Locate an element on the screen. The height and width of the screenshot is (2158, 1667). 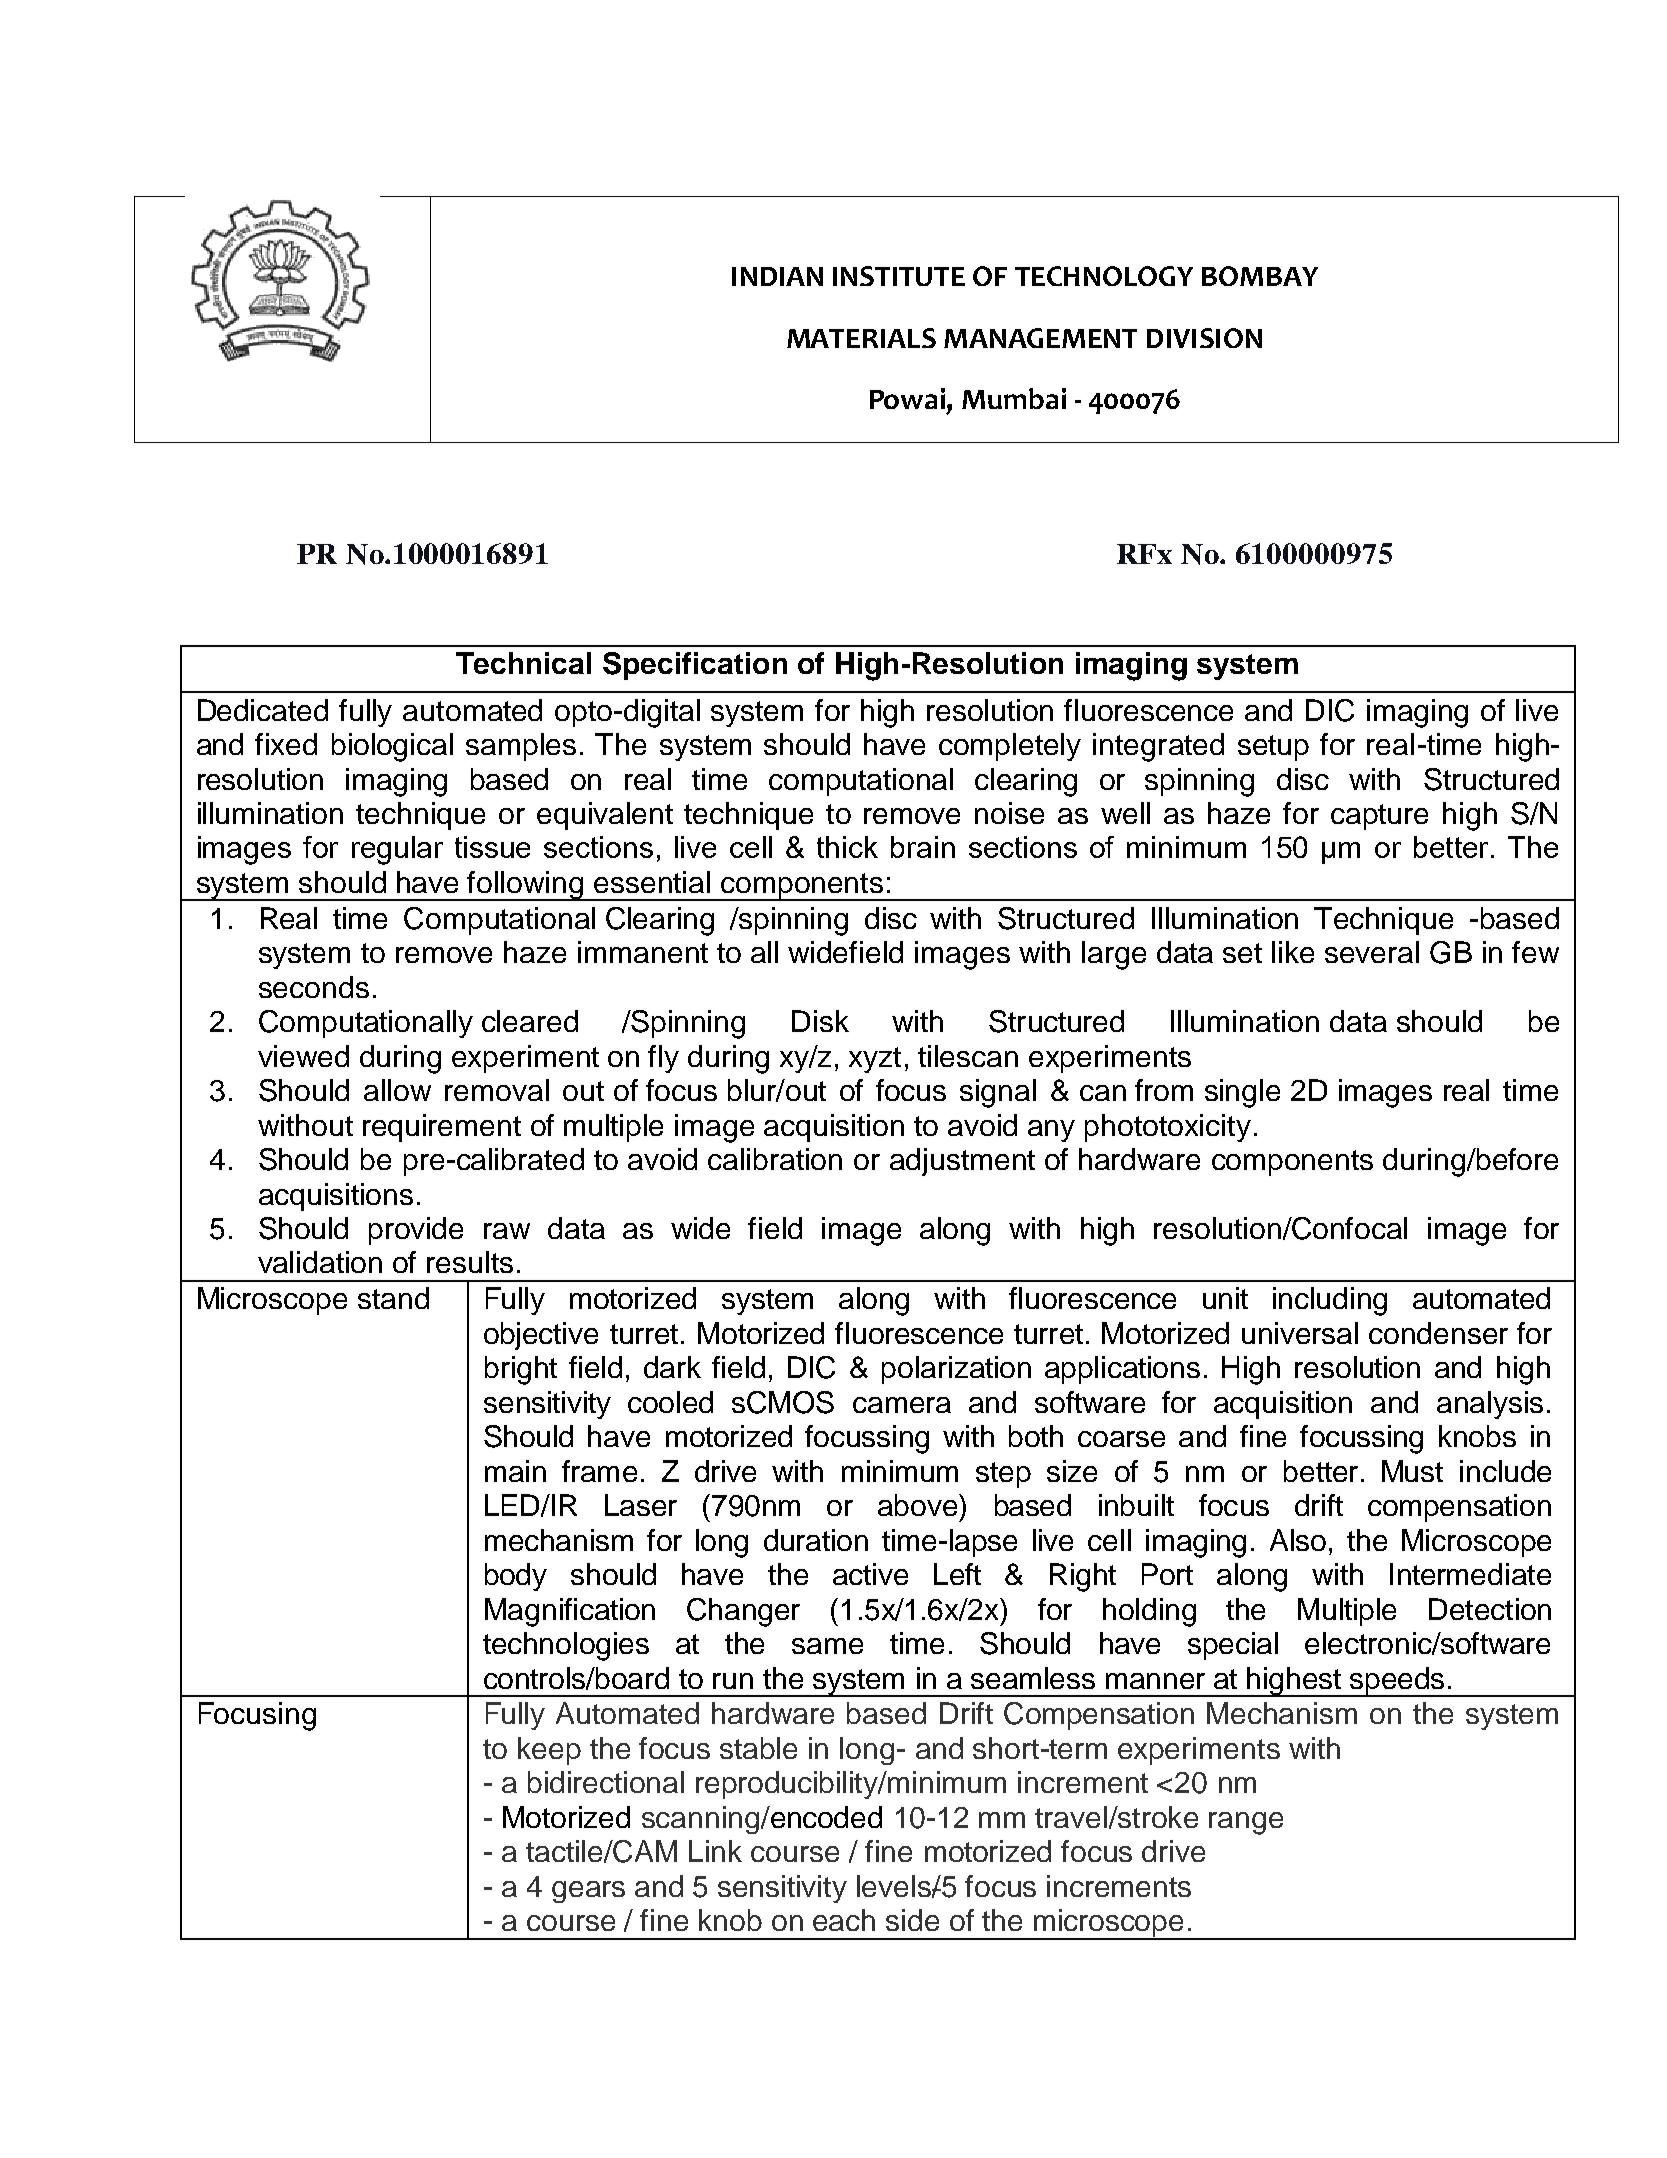
capture is located at coordinates (1379, 817).
